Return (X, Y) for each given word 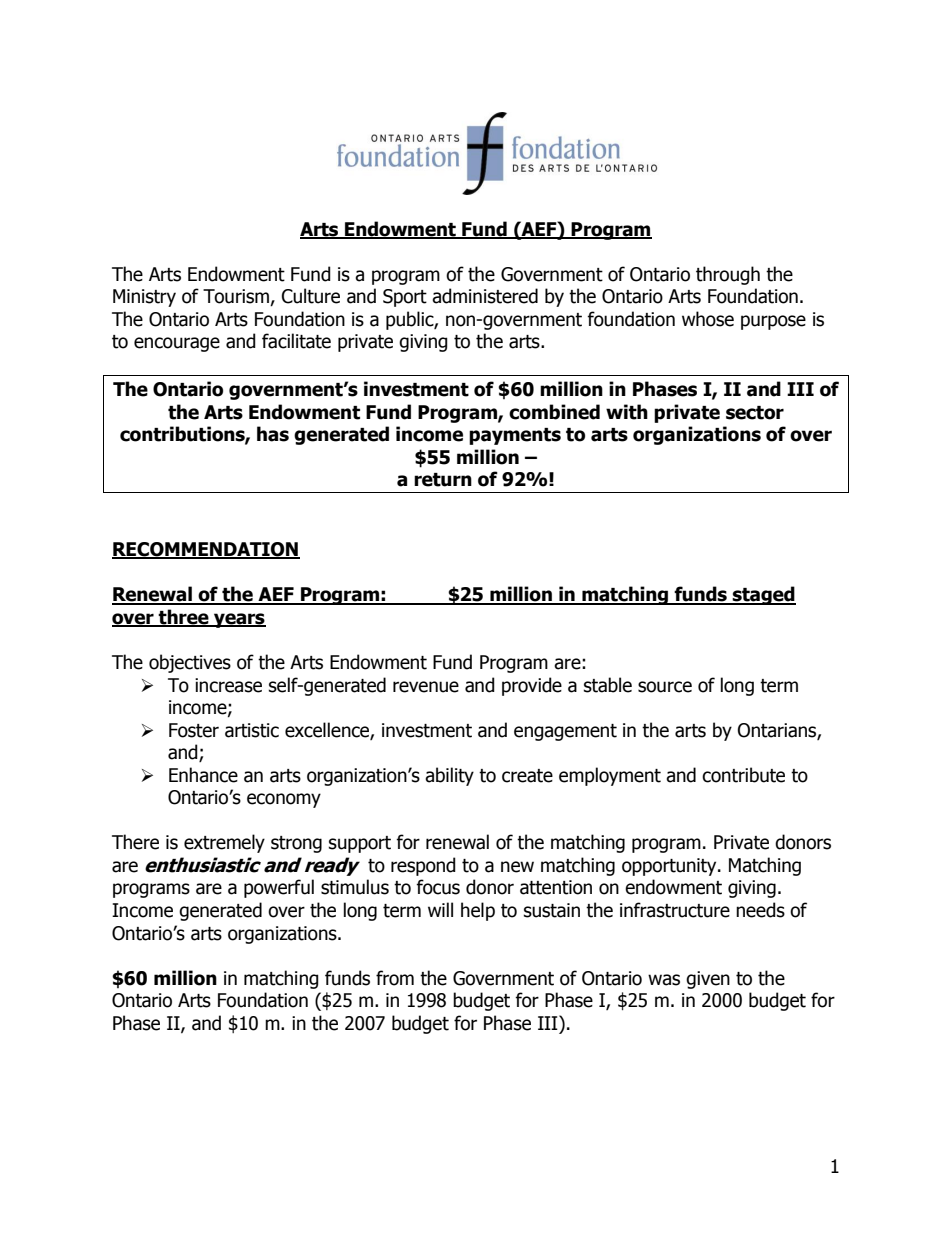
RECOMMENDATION (206, 550)
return (443, 480)
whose (708, 319)
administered (485, 296)
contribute (743, 775)
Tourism (237, 297)
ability (449, 776)
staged (763, 595)
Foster (194, 730)
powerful (279, 888)
